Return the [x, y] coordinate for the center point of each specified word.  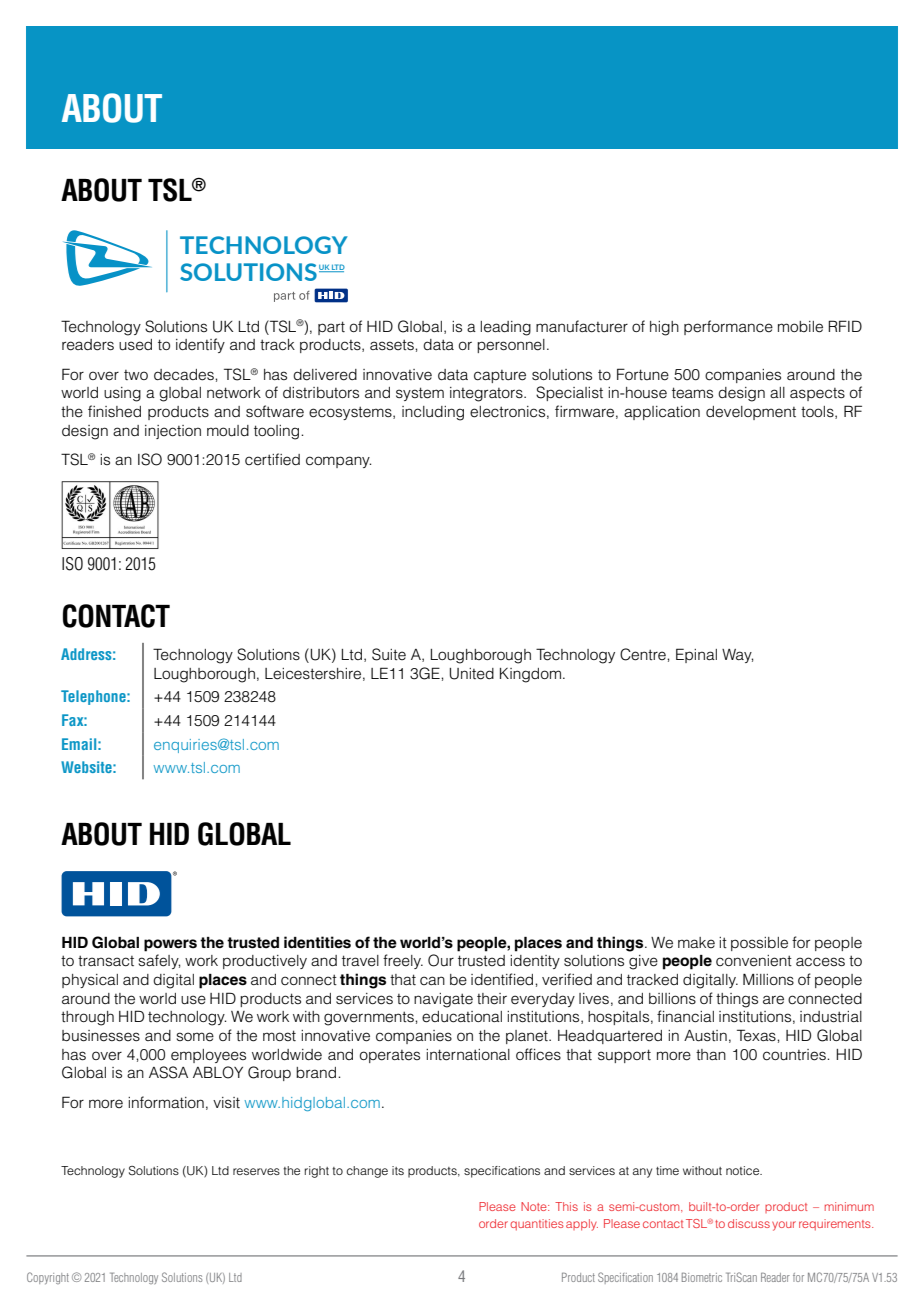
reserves [256, 1171]
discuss [749, 1223]
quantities [537, 1225]
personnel [511, 346]
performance [728, 327]
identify [200, 345]
